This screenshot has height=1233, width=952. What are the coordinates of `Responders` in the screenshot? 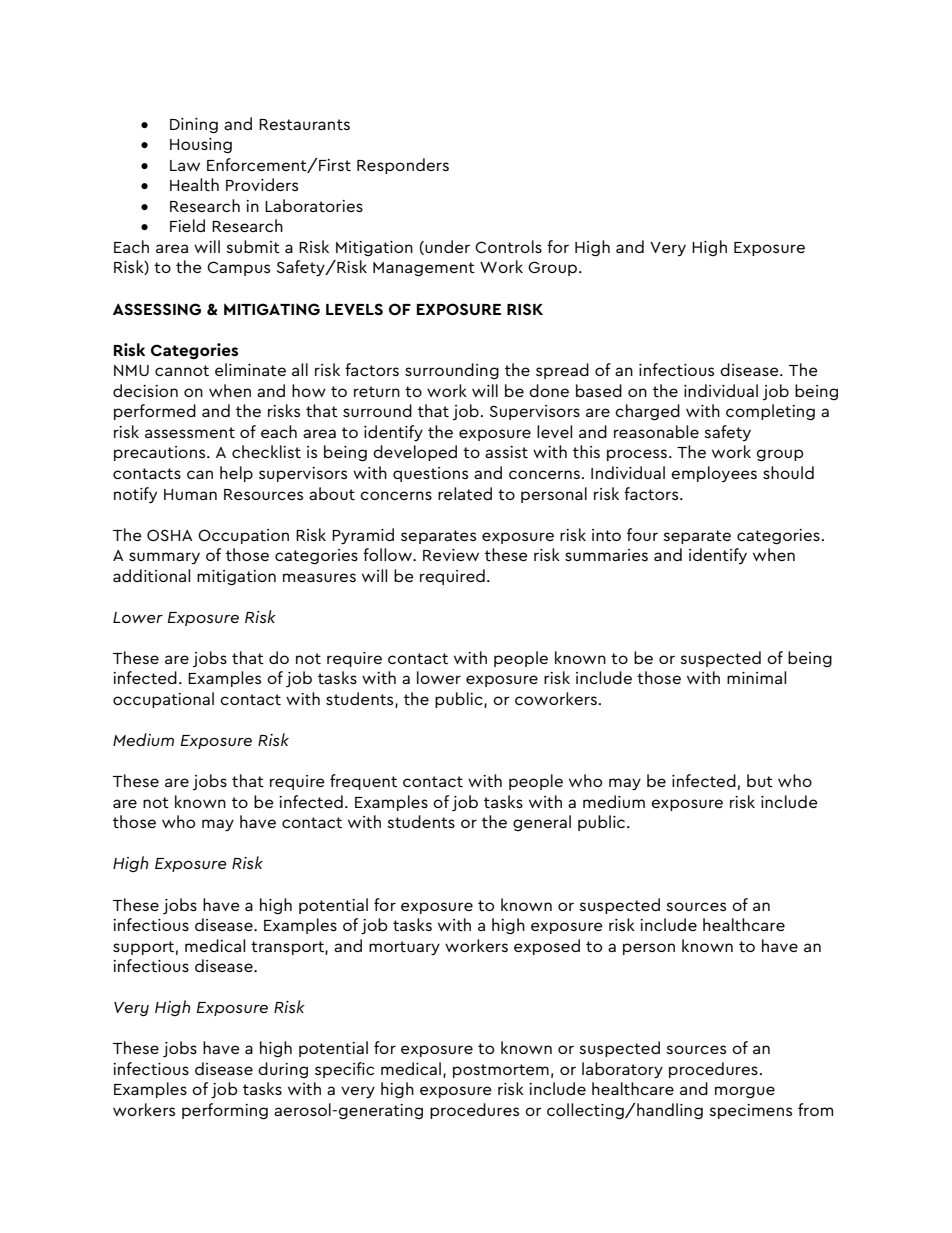 It's located at (403, 166).
